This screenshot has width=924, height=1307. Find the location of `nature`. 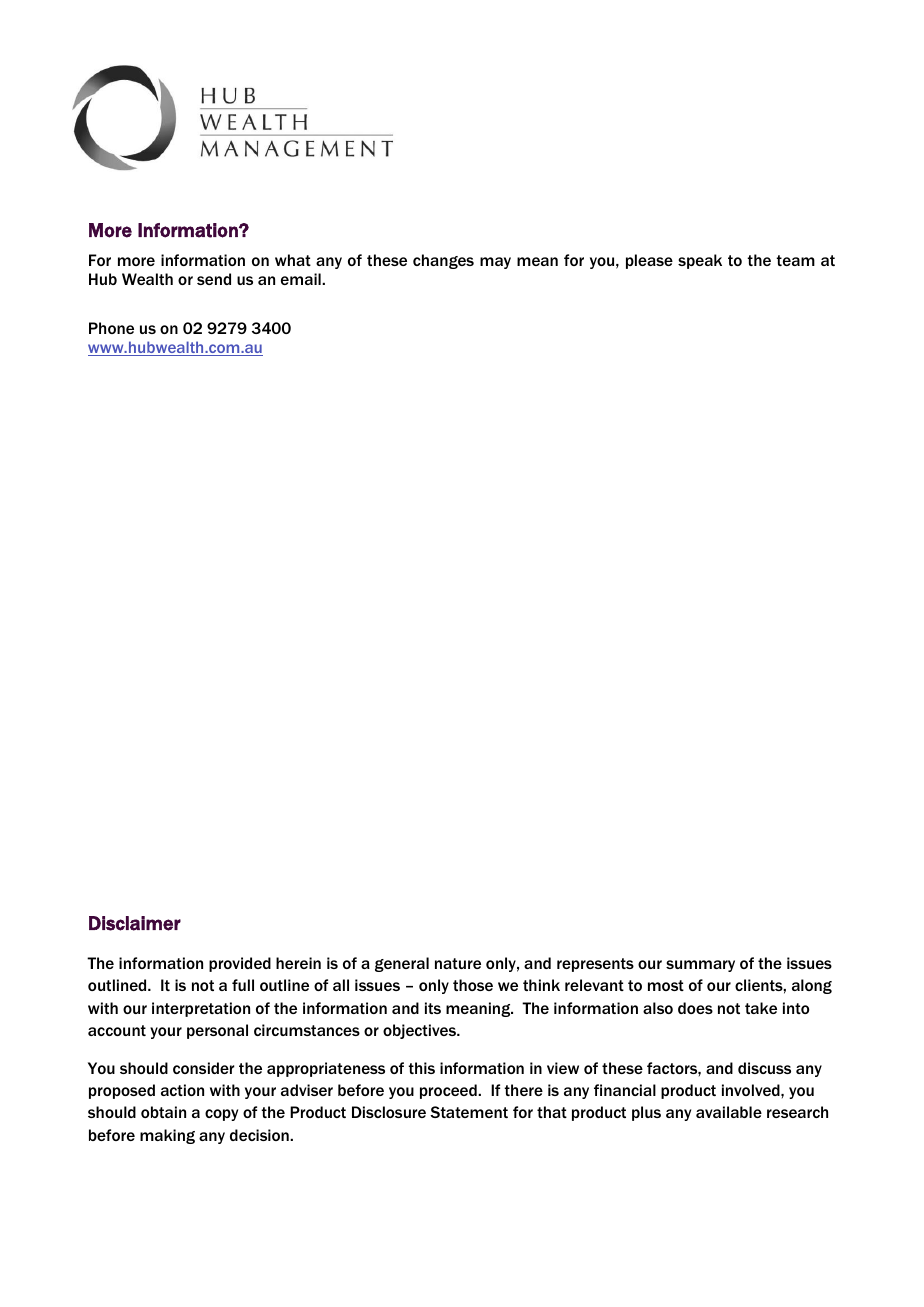

nature is located at coordinates (458, 963).
